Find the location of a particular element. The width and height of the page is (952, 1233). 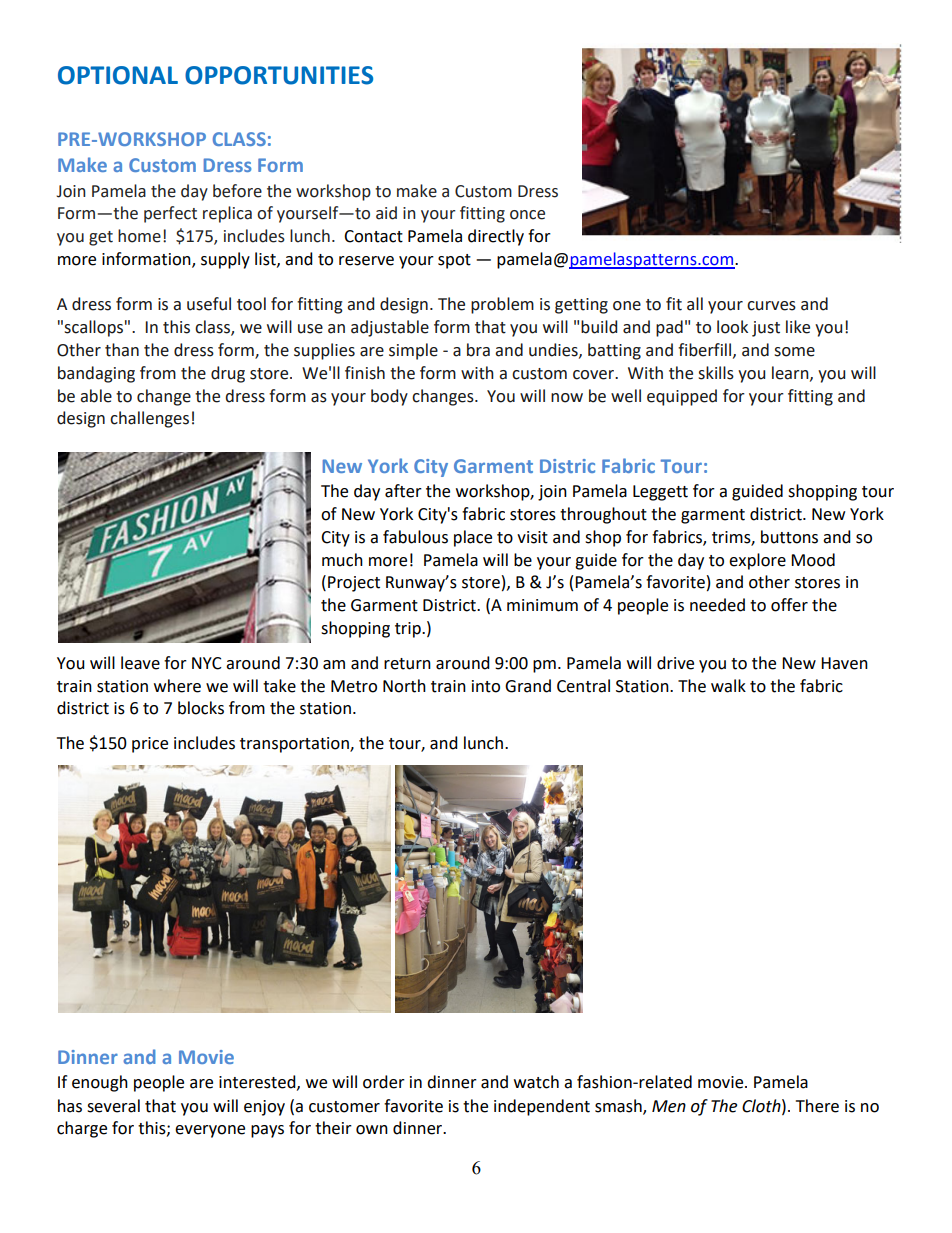

several is located at coordinates (113, 1106).
